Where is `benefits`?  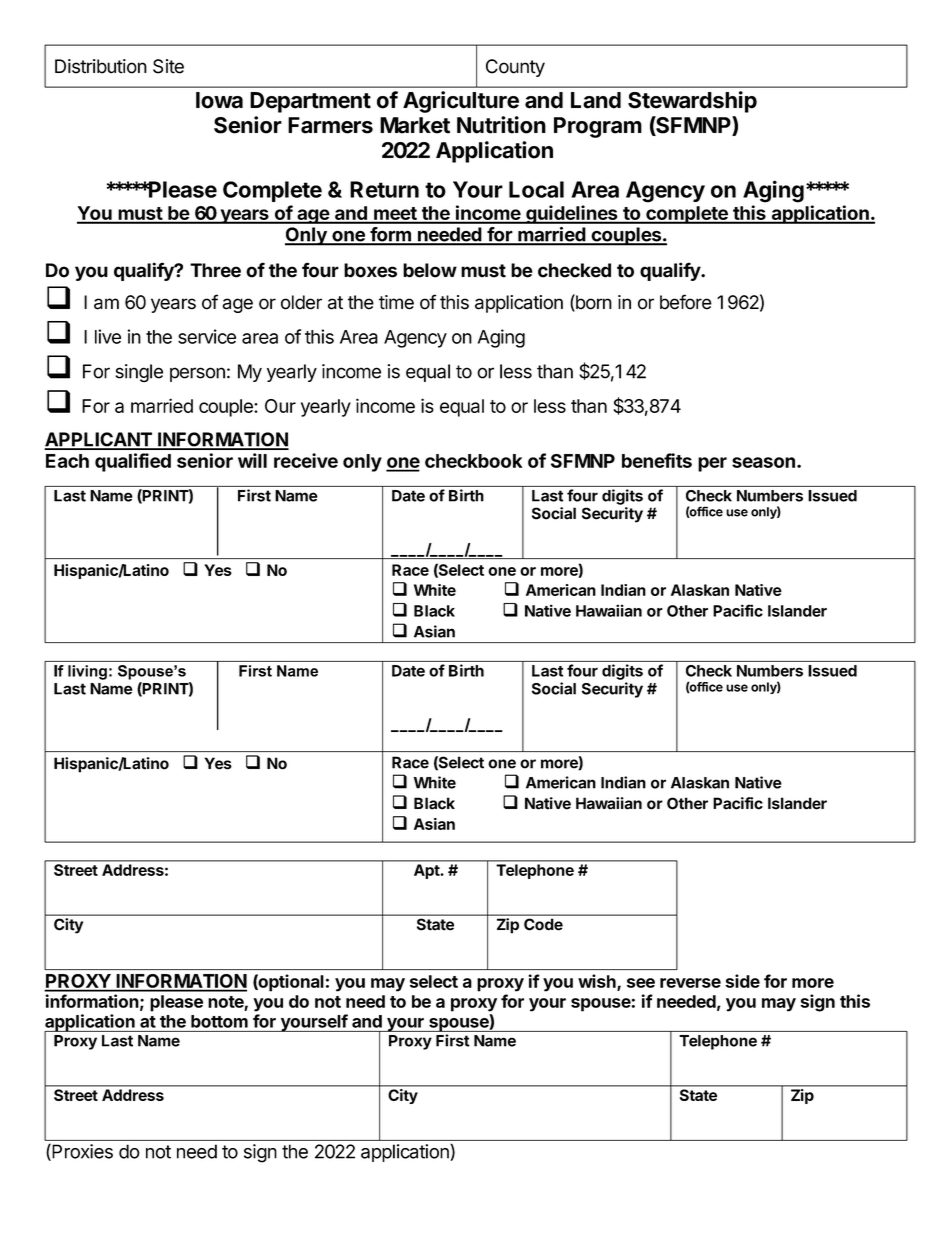
benefits is located at coordinates (657, 460).
